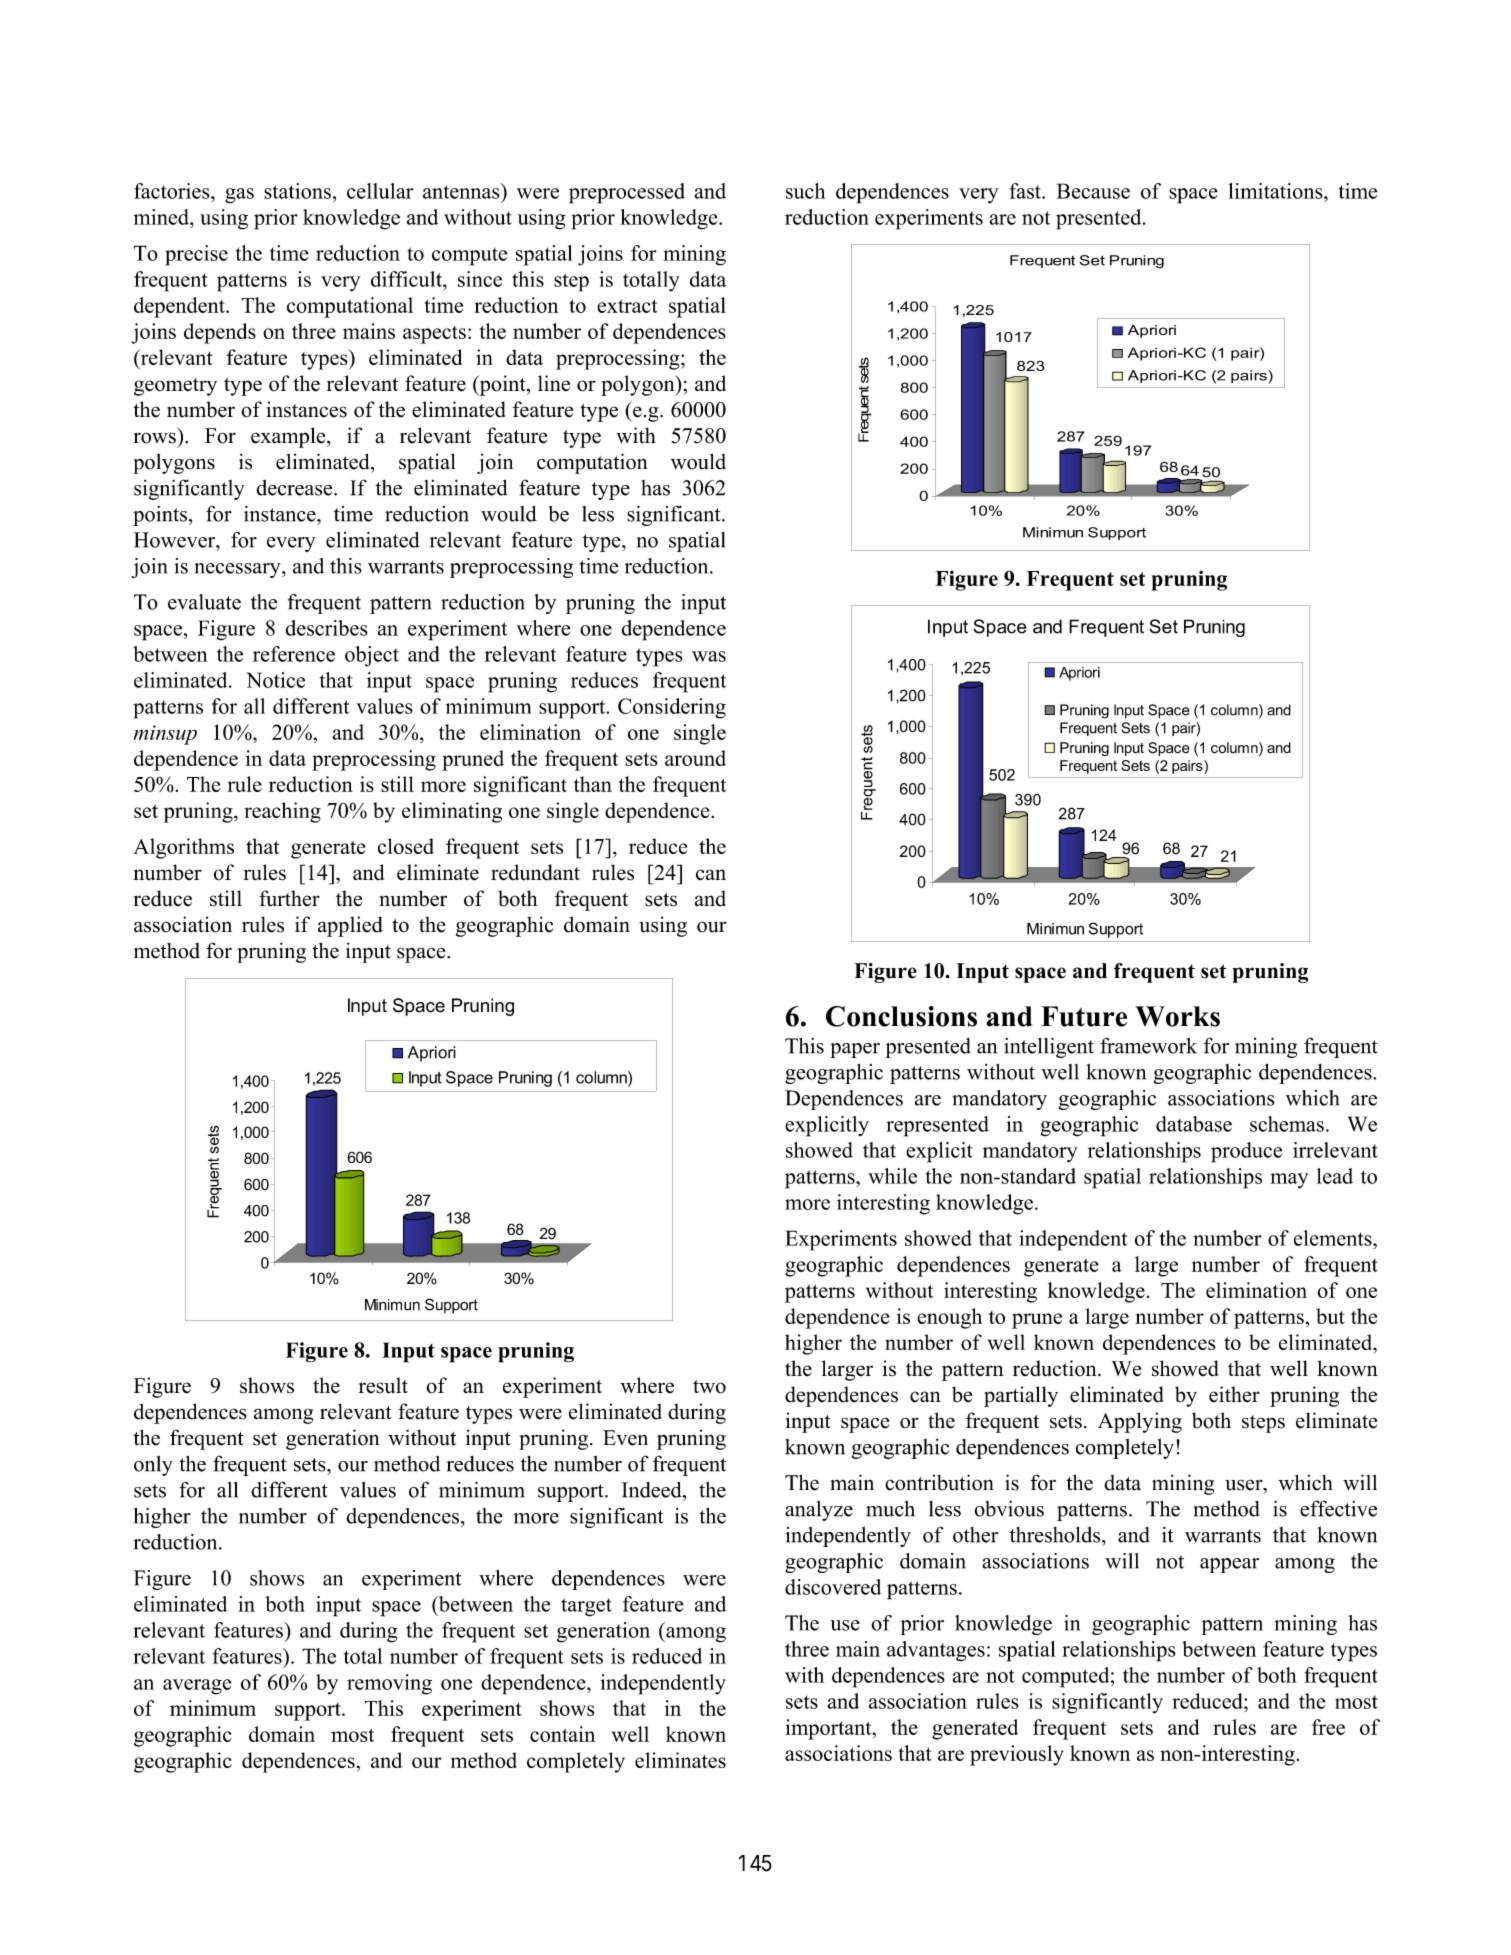 The image size is (1511, 1955). I want to click on paper, so click(855, 1050).
